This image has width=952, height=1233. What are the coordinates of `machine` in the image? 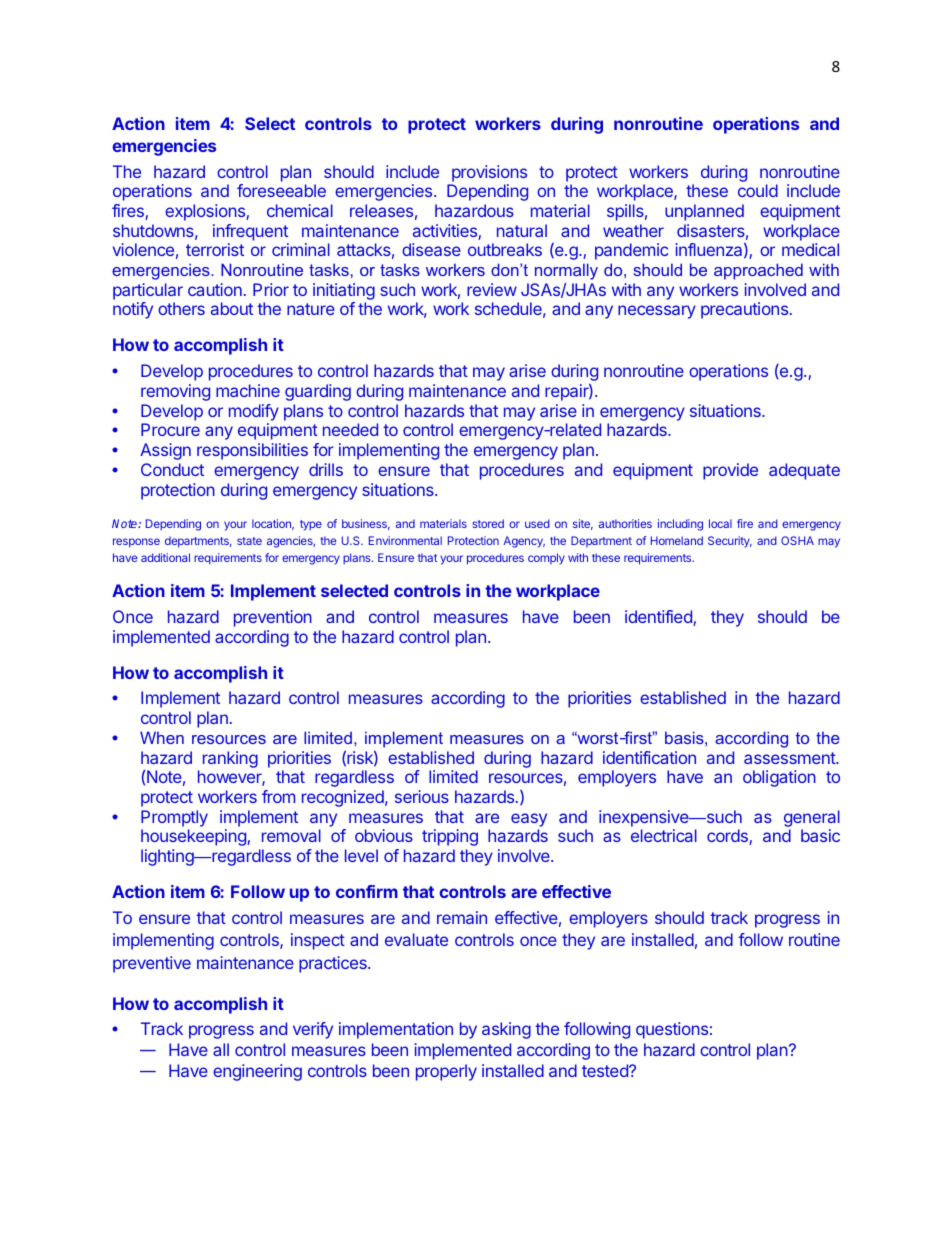 It's located at (248, 390).
